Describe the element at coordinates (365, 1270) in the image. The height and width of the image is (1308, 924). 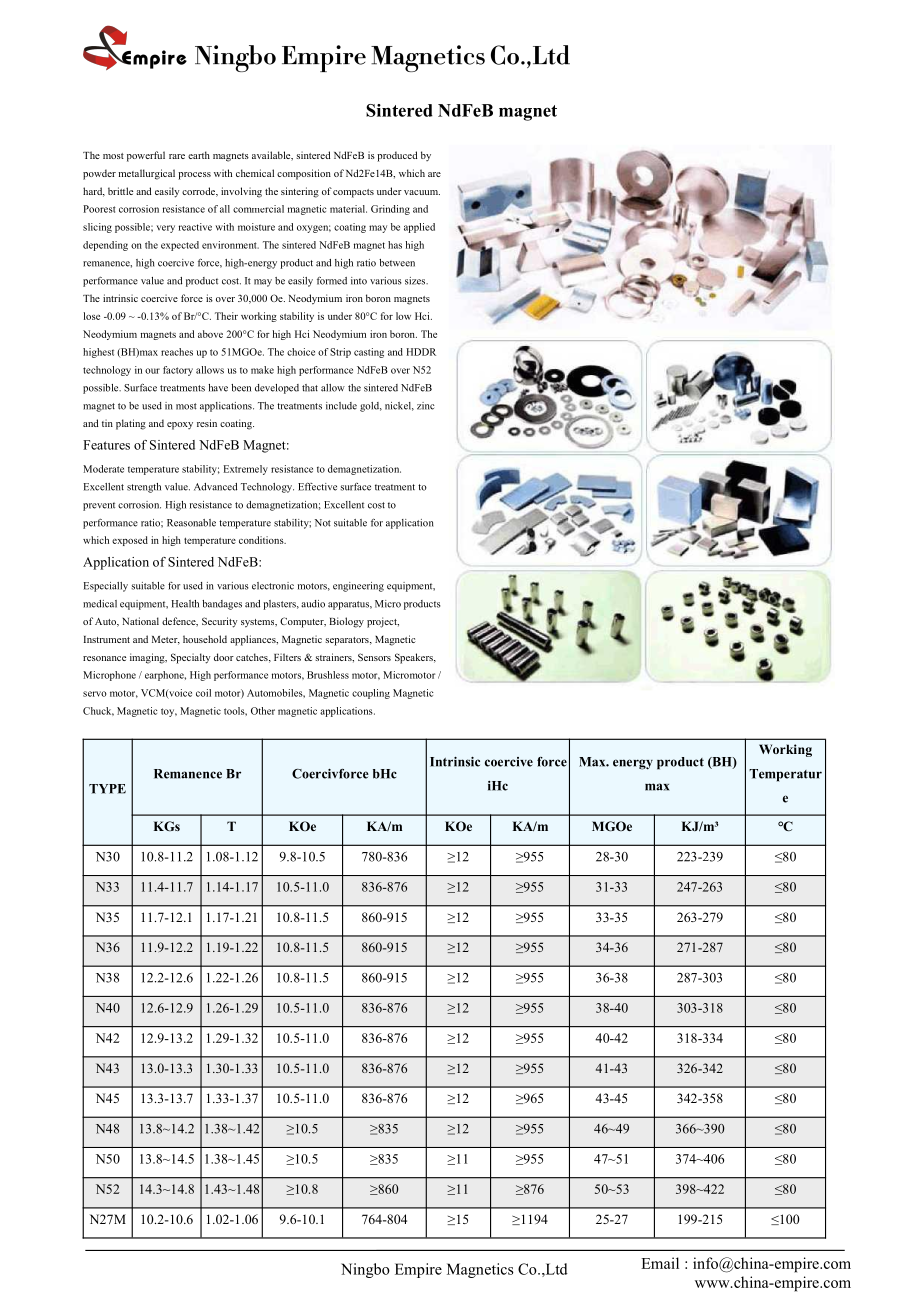
I see `Ningbo` at that location.
